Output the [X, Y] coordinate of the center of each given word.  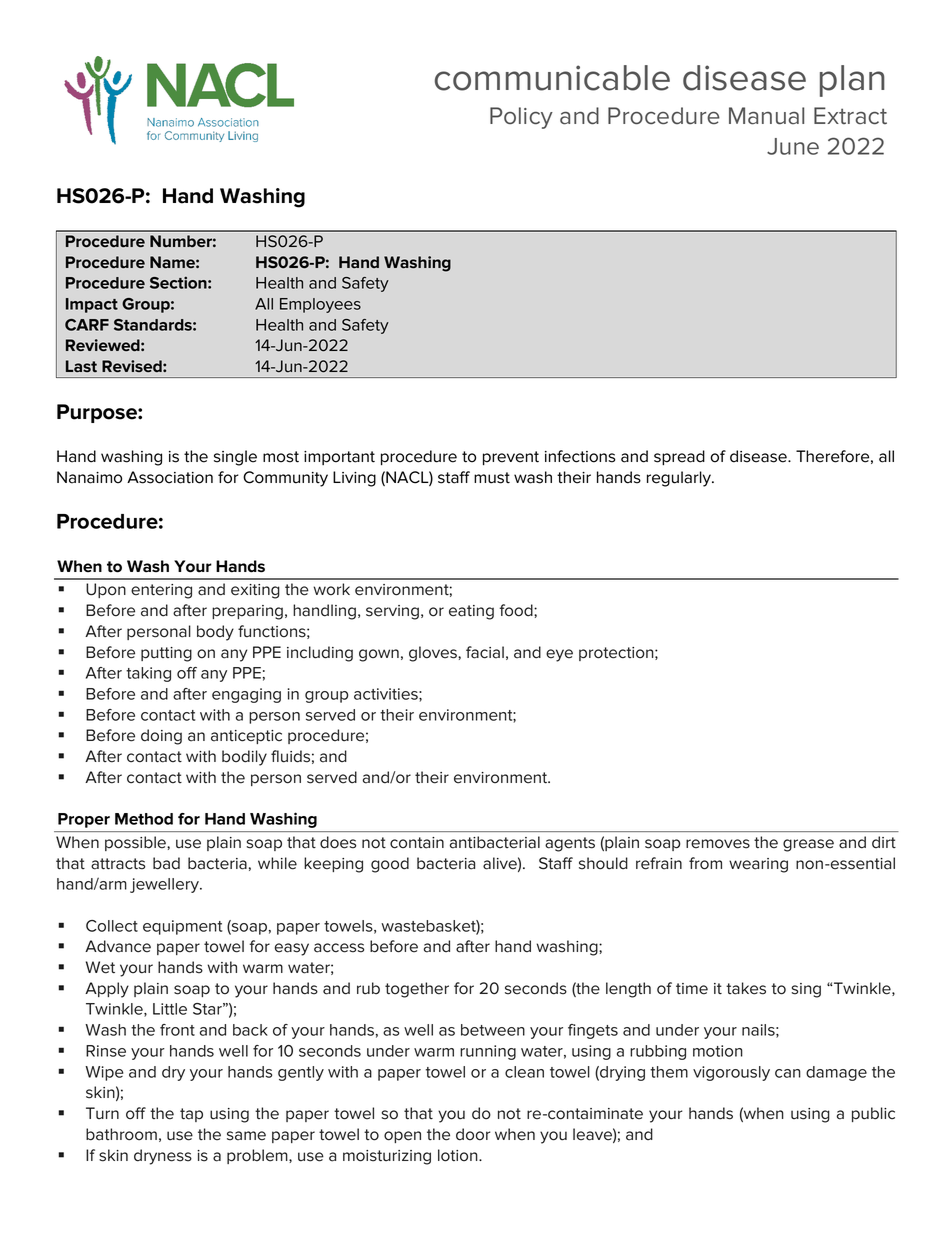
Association [170, 477]
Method [144, 819]
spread [679, 457]
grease [808, 845]
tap [191, 1115]
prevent [511, 458]
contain [417, 843]
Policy [521, 118]
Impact [92, 305]
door [473, 1134]
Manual [766, 116]
